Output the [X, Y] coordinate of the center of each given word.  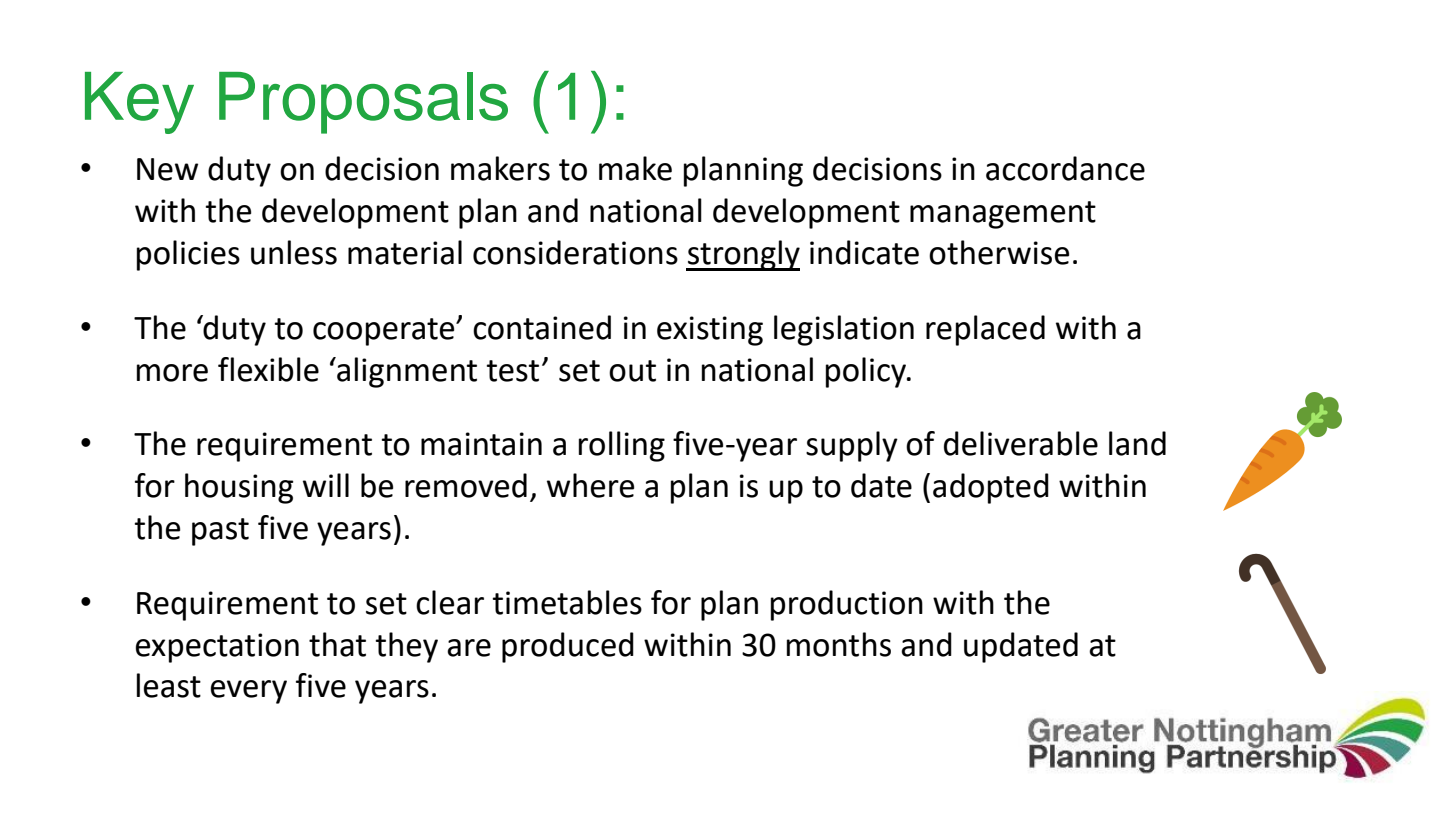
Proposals [363, 103]
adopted [991, 488]
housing [239, 488]
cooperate [385, 332]
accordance [1065, 168]
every [249, 692]
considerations [575, 252]
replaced [985, 330]
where [590, 485]
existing [710, 331]
